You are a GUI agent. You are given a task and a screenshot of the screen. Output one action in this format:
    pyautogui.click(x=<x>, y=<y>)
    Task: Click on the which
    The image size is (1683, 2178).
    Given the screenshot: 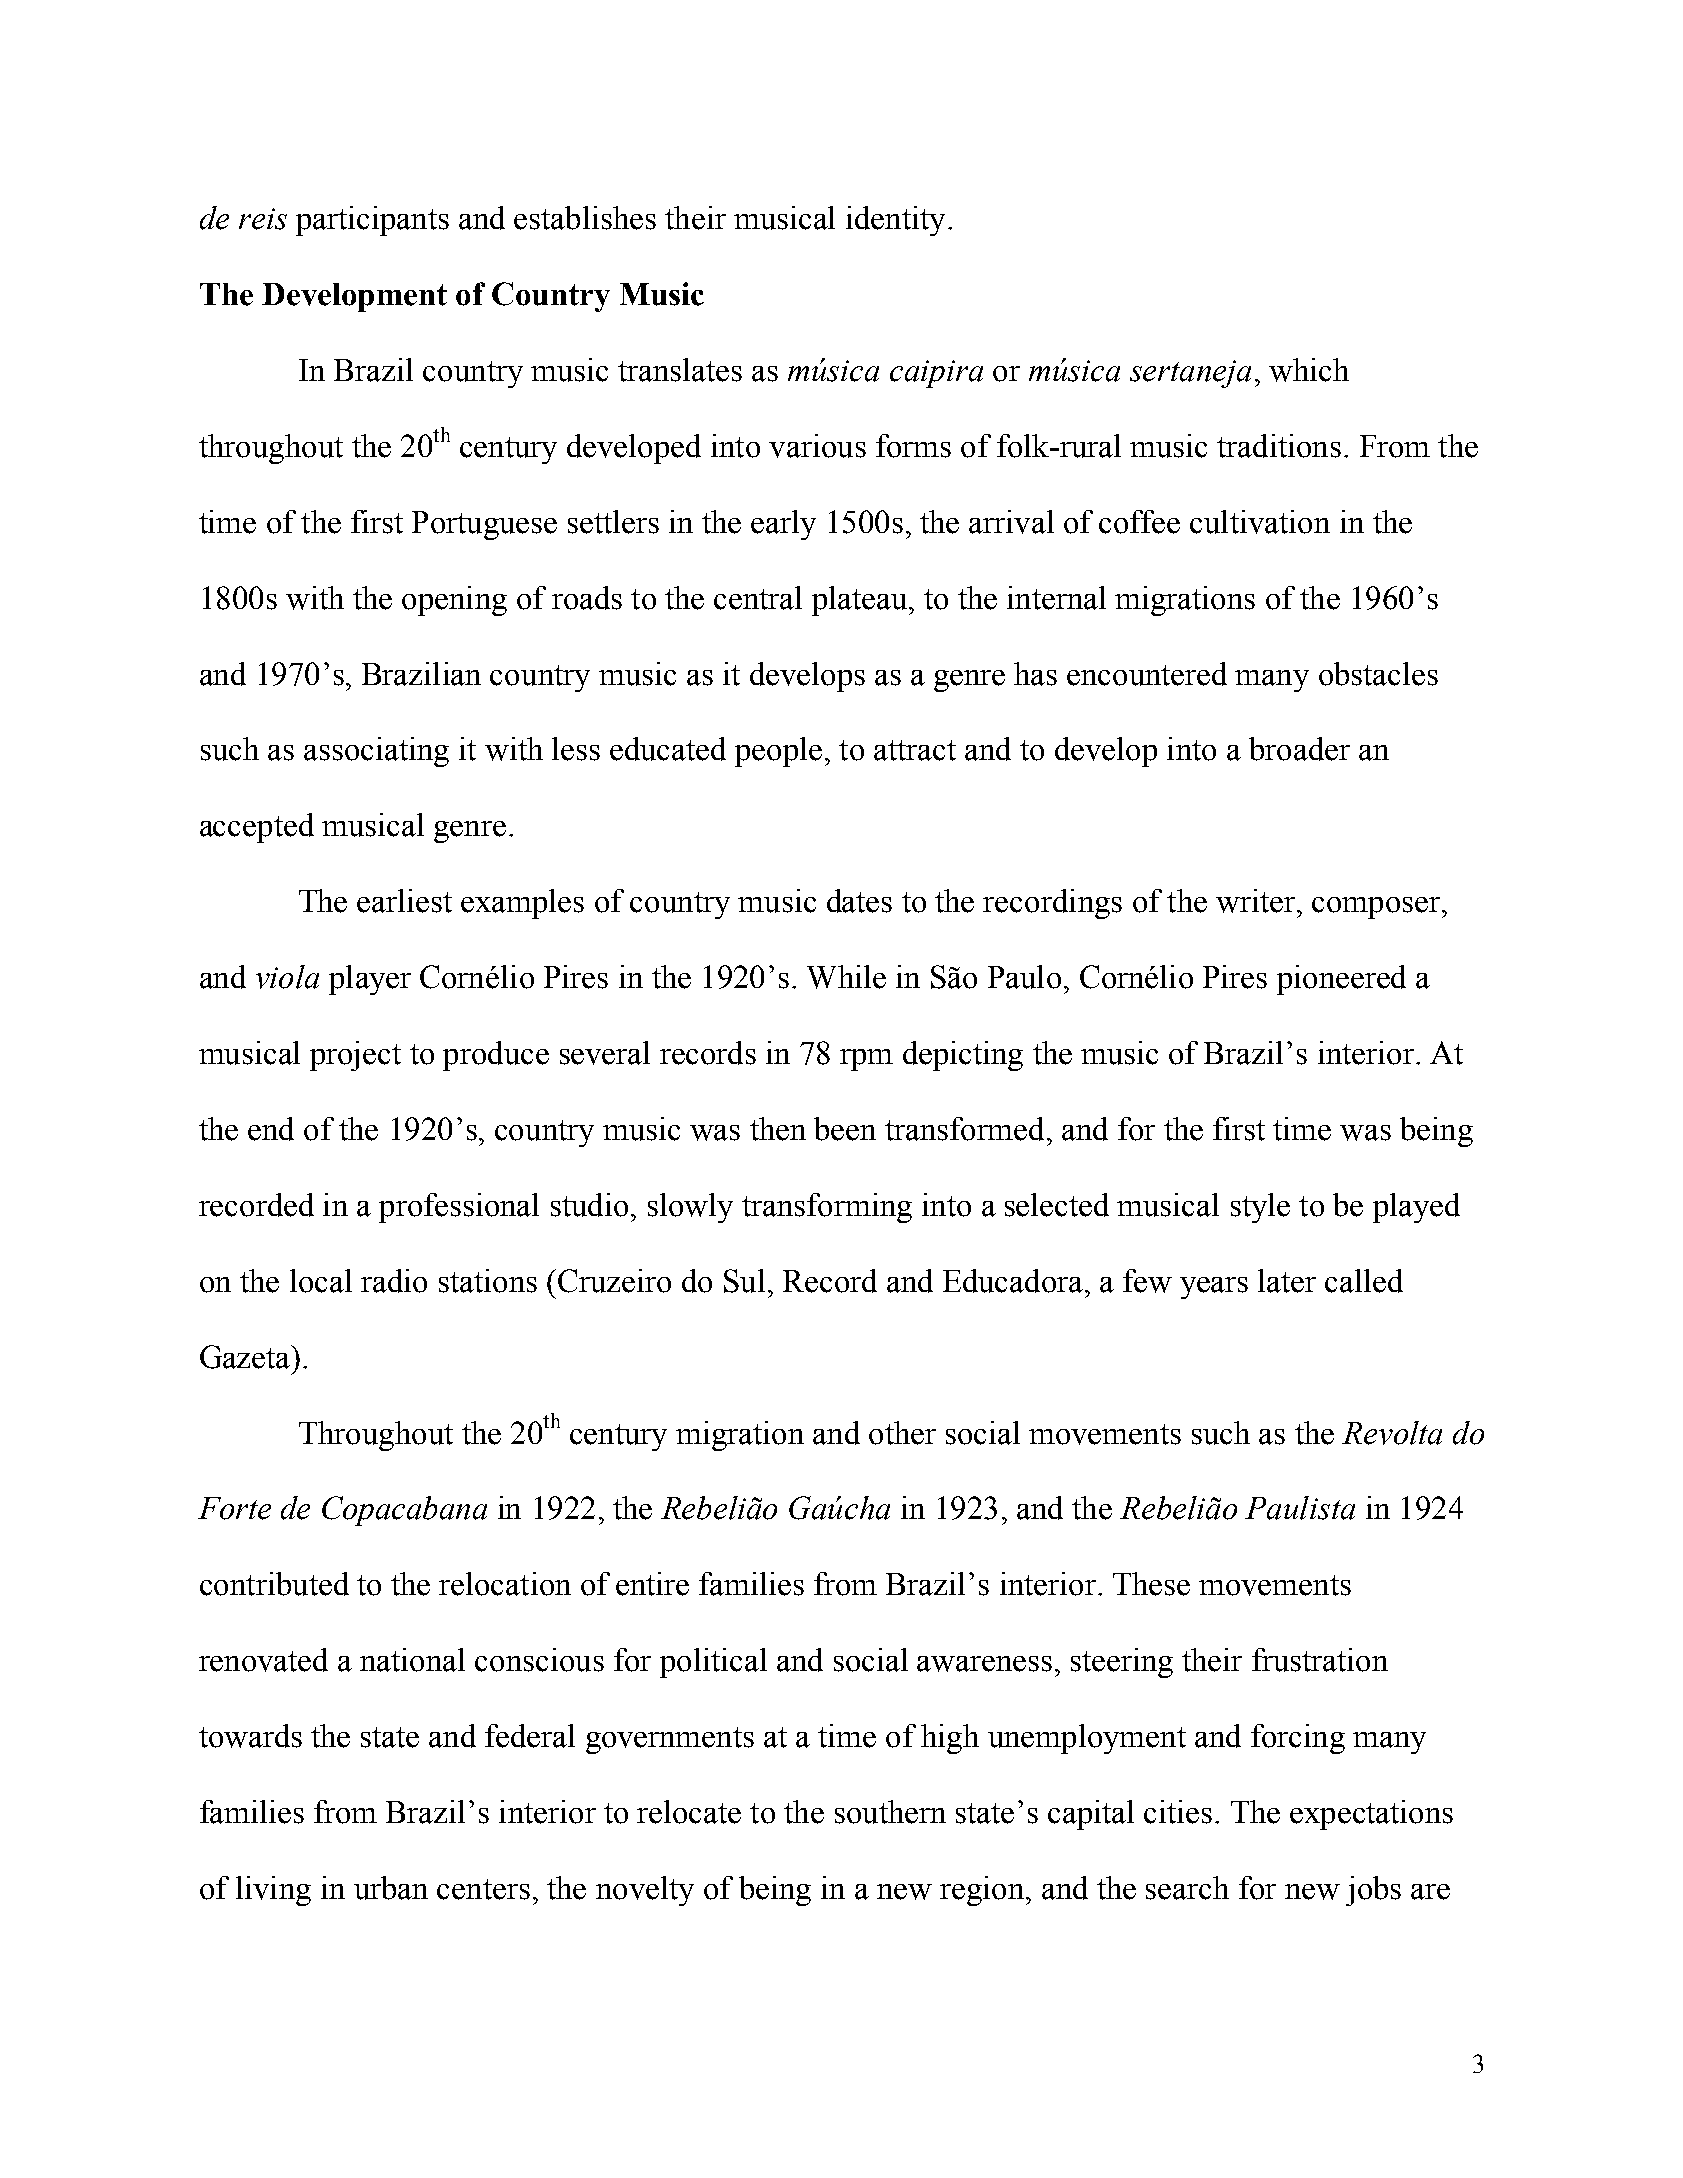 What is the action you would take?
    pyautogui.click(x=1309, y=370)
